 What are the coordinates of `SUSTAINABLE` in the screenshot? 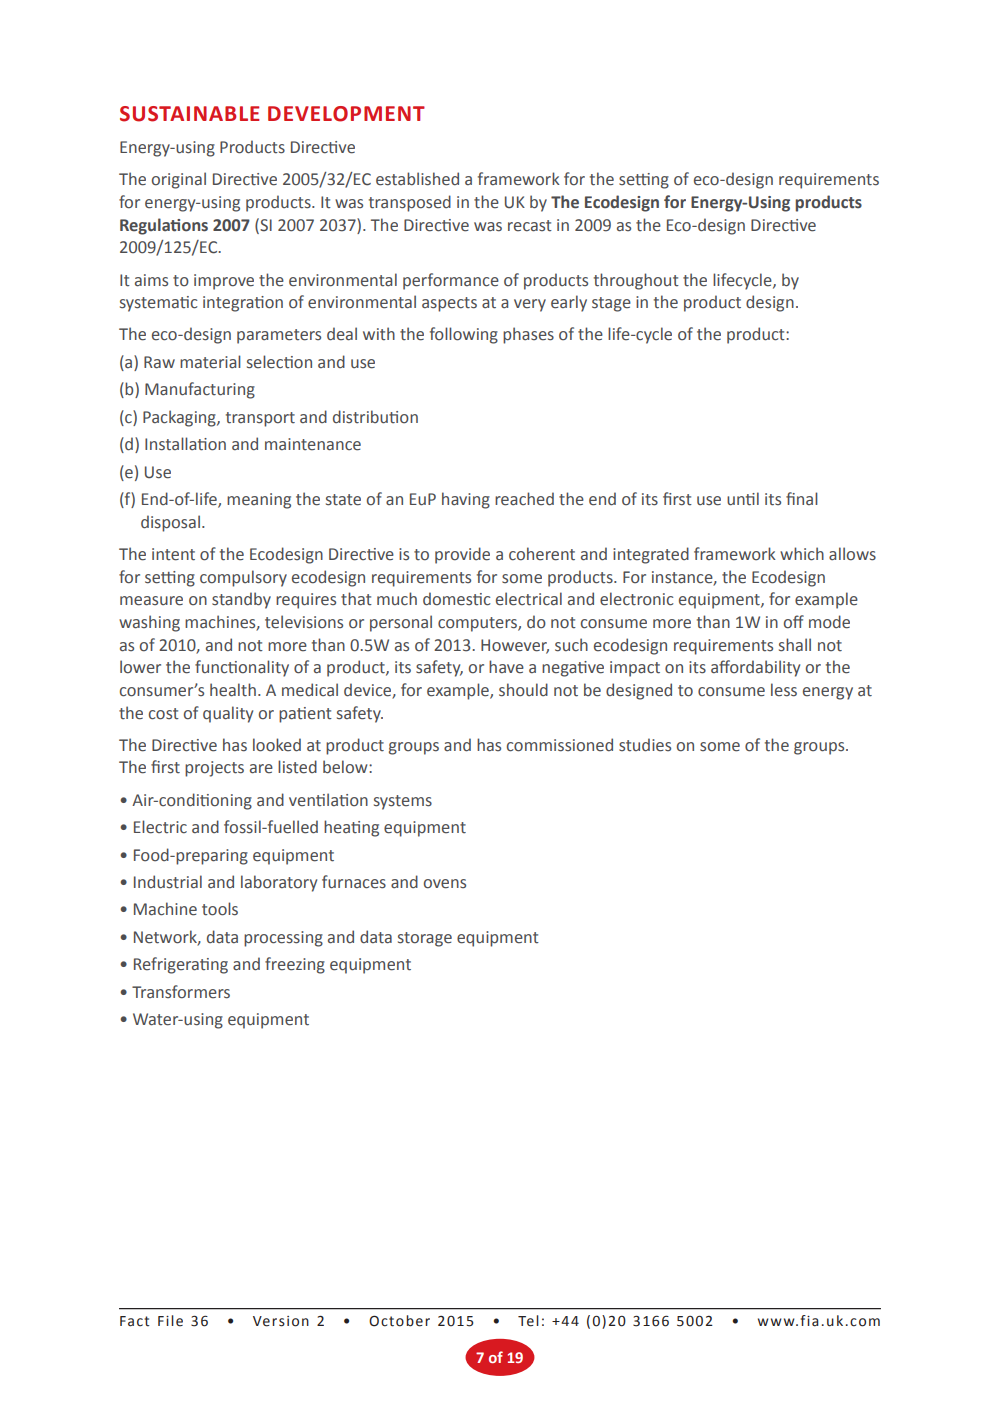 It's located at (190, 114).
